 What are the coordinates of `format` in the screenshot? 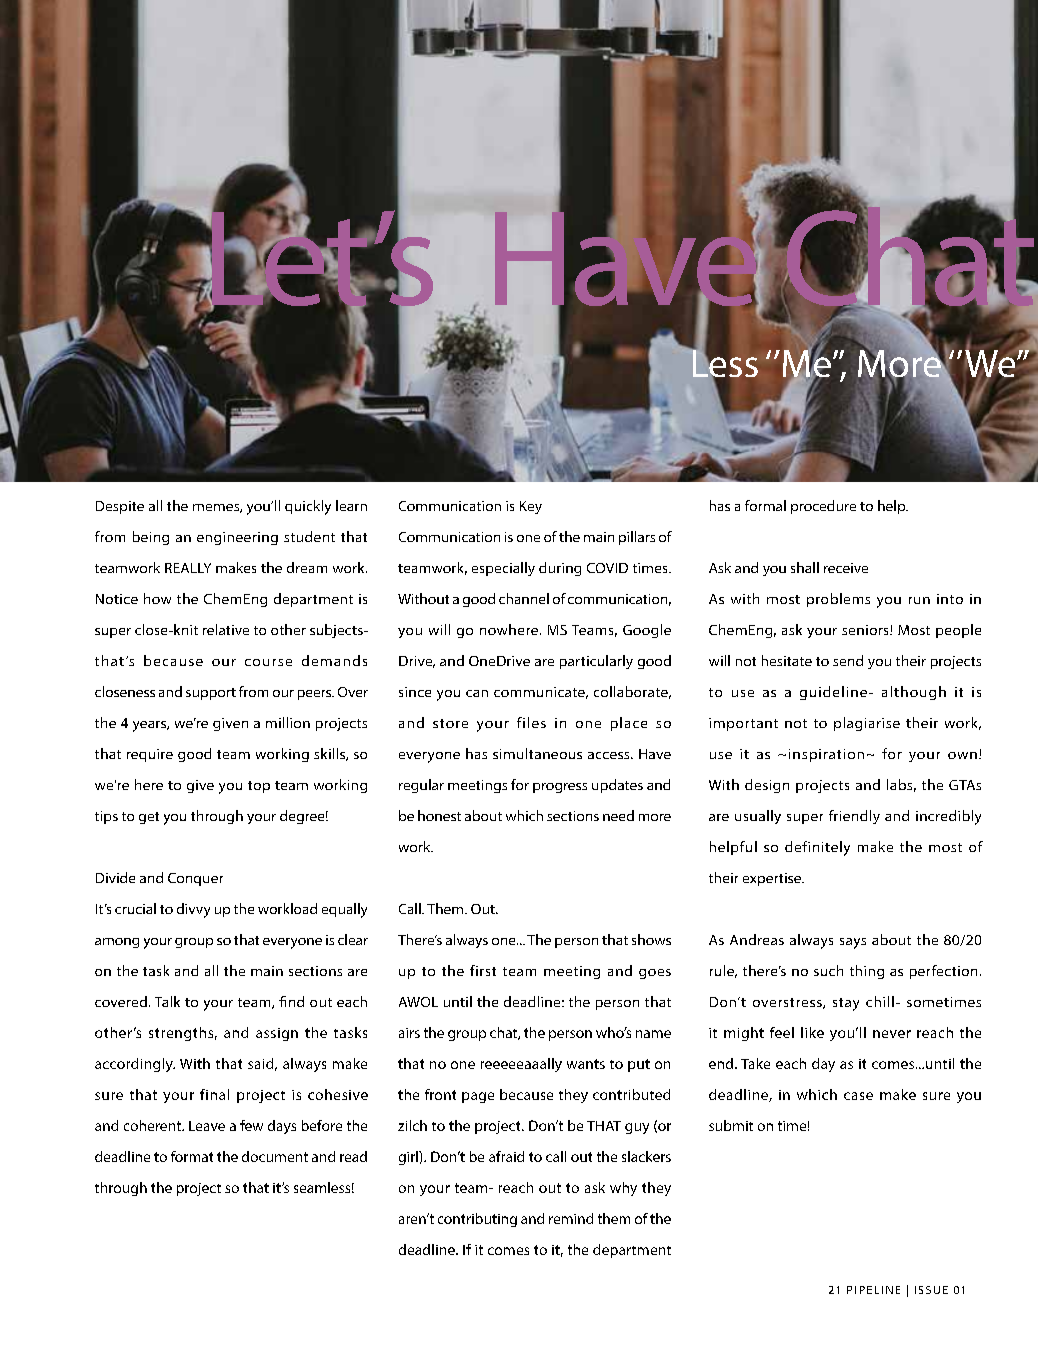 It's located at (192, 1156).
